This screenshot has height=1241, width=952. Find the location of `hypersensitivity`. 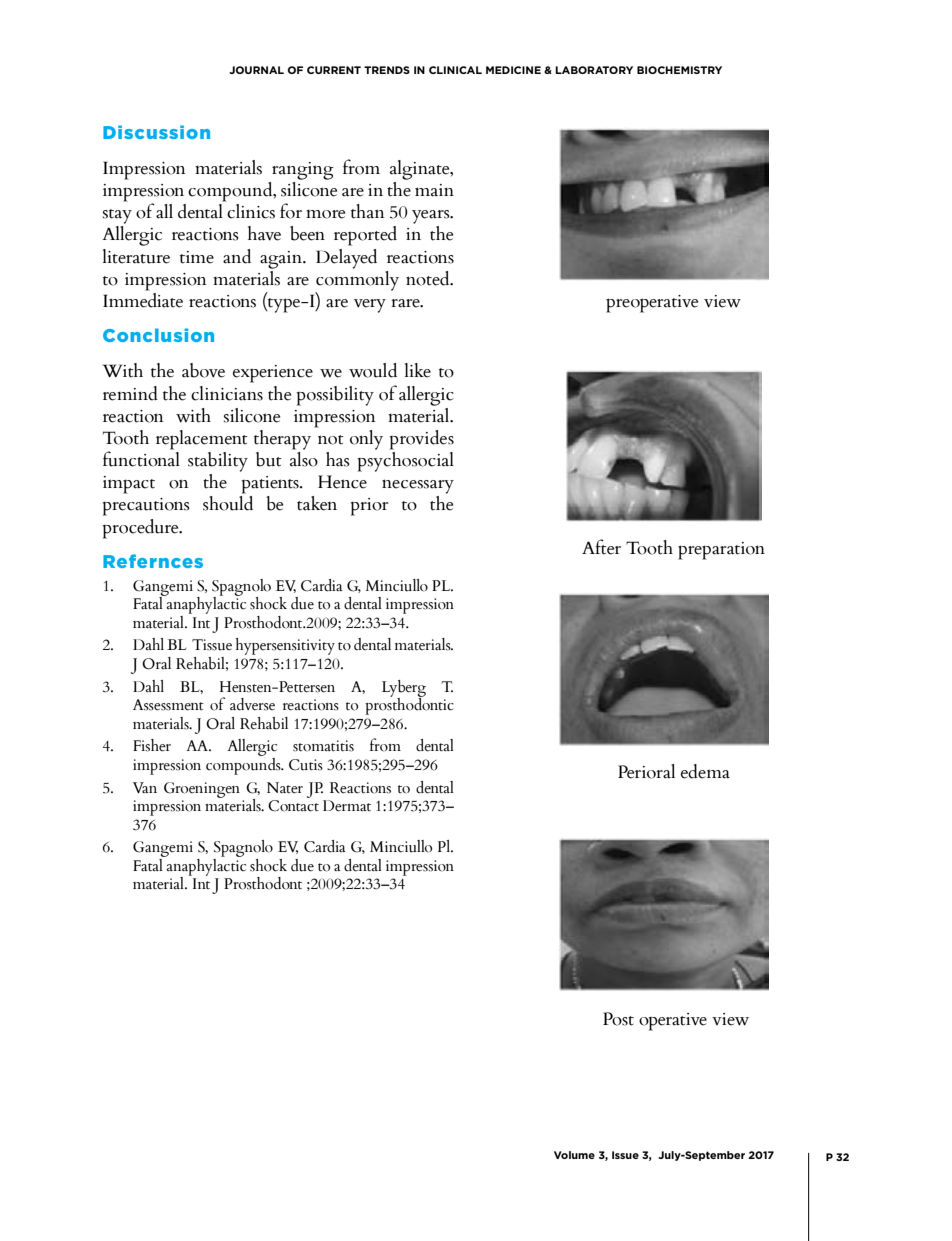

hypersensitivity is located at coordinates (285, 646).
